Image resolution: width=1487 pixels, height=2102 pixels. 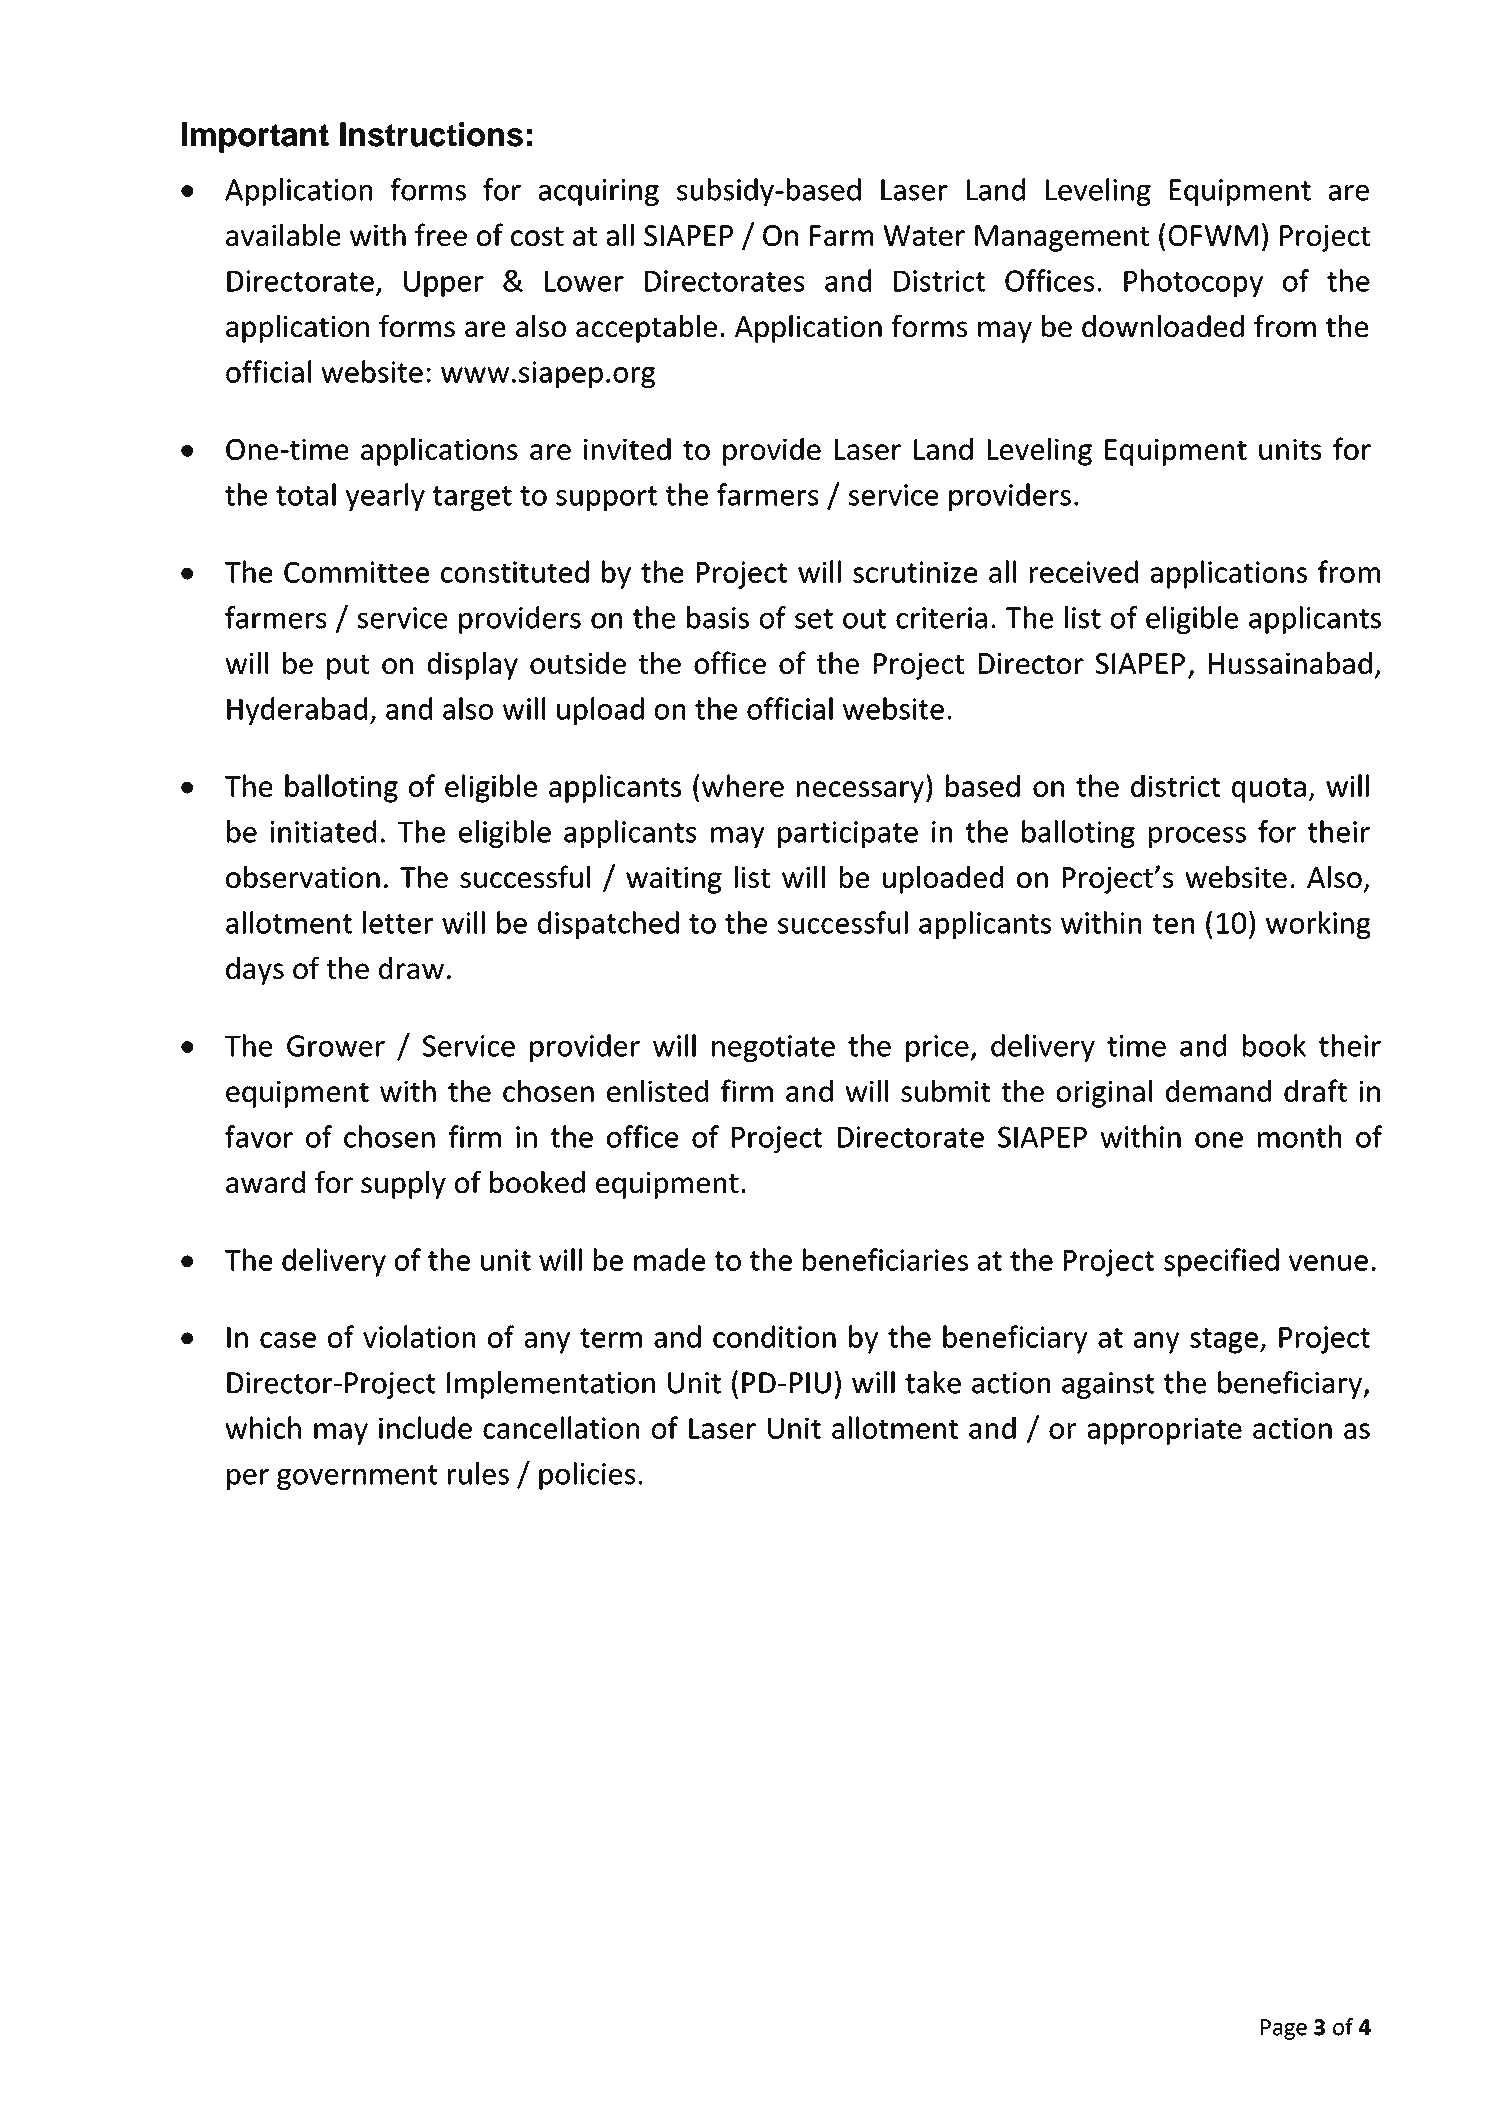 What do you see at coordinates (924, 235) in the page?
I see `Water` at bounding box center [924, 235].
